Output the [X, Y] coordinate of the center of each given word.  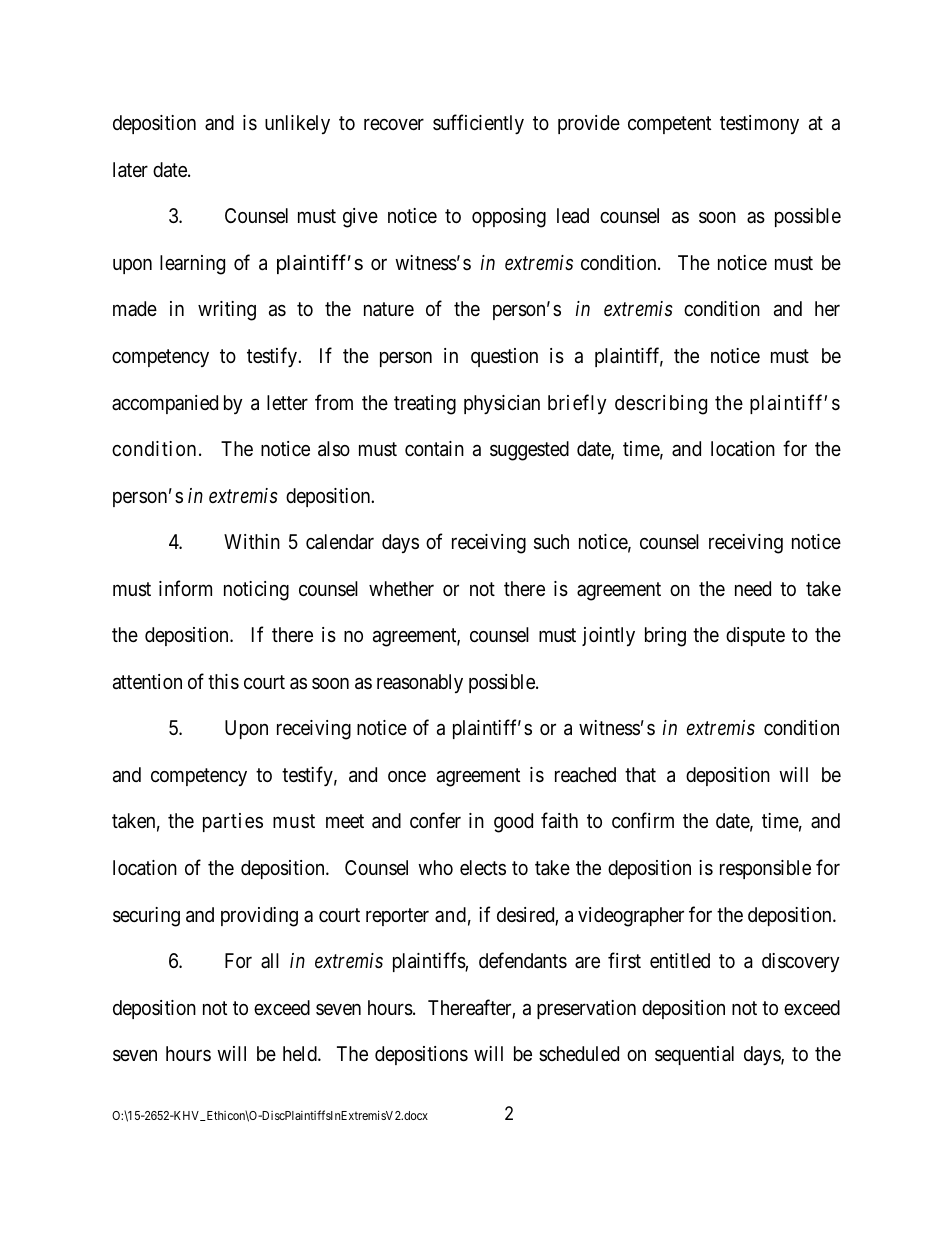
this [223, 682]
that [640, 775]
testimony [759, 124]
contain [434, 449]
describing [661, 405]
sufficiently [478, 124]
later [130, 170]
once [407, 776]
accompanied [165, 404]
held [301, 1053]
